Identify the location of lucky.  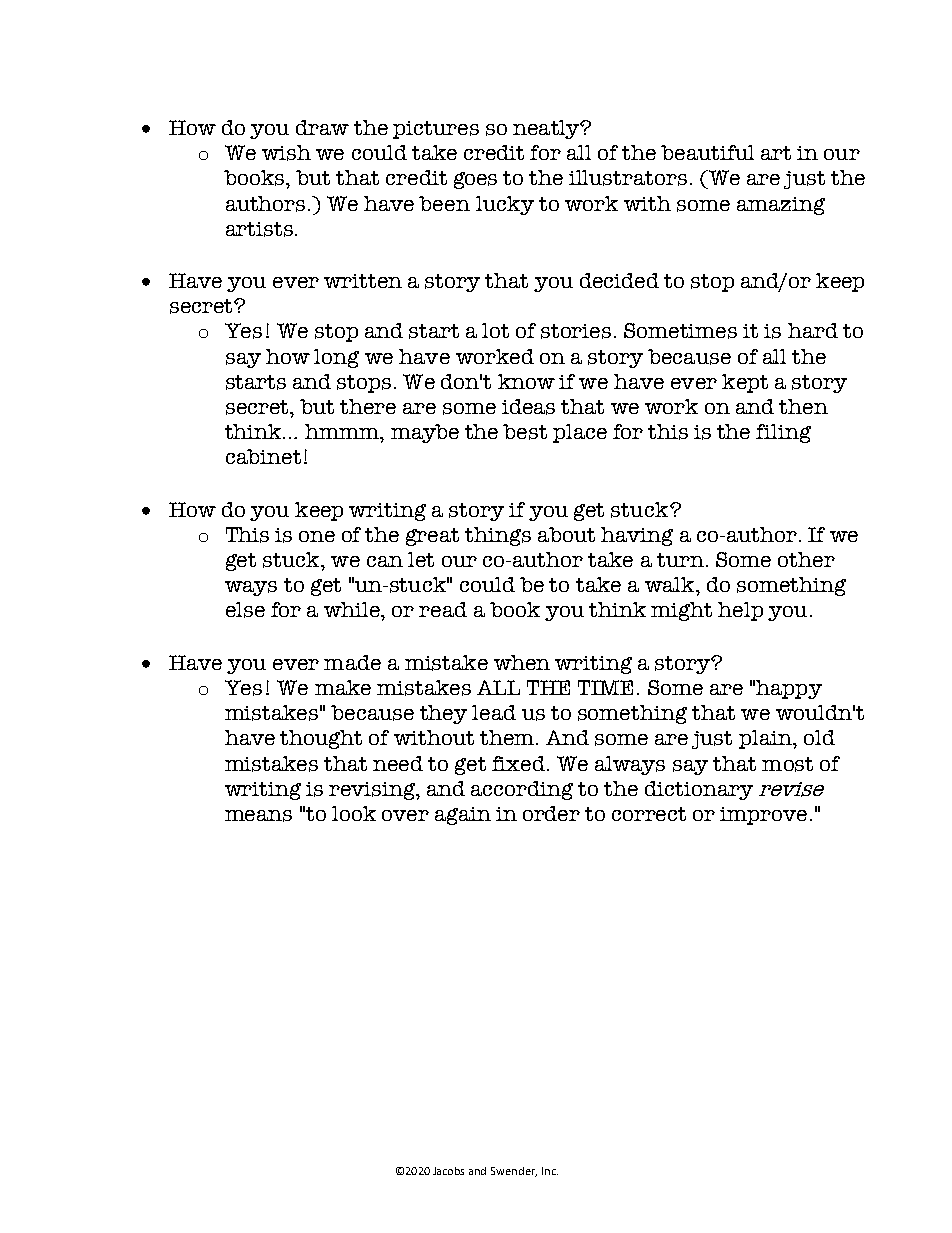
(505, 205).
